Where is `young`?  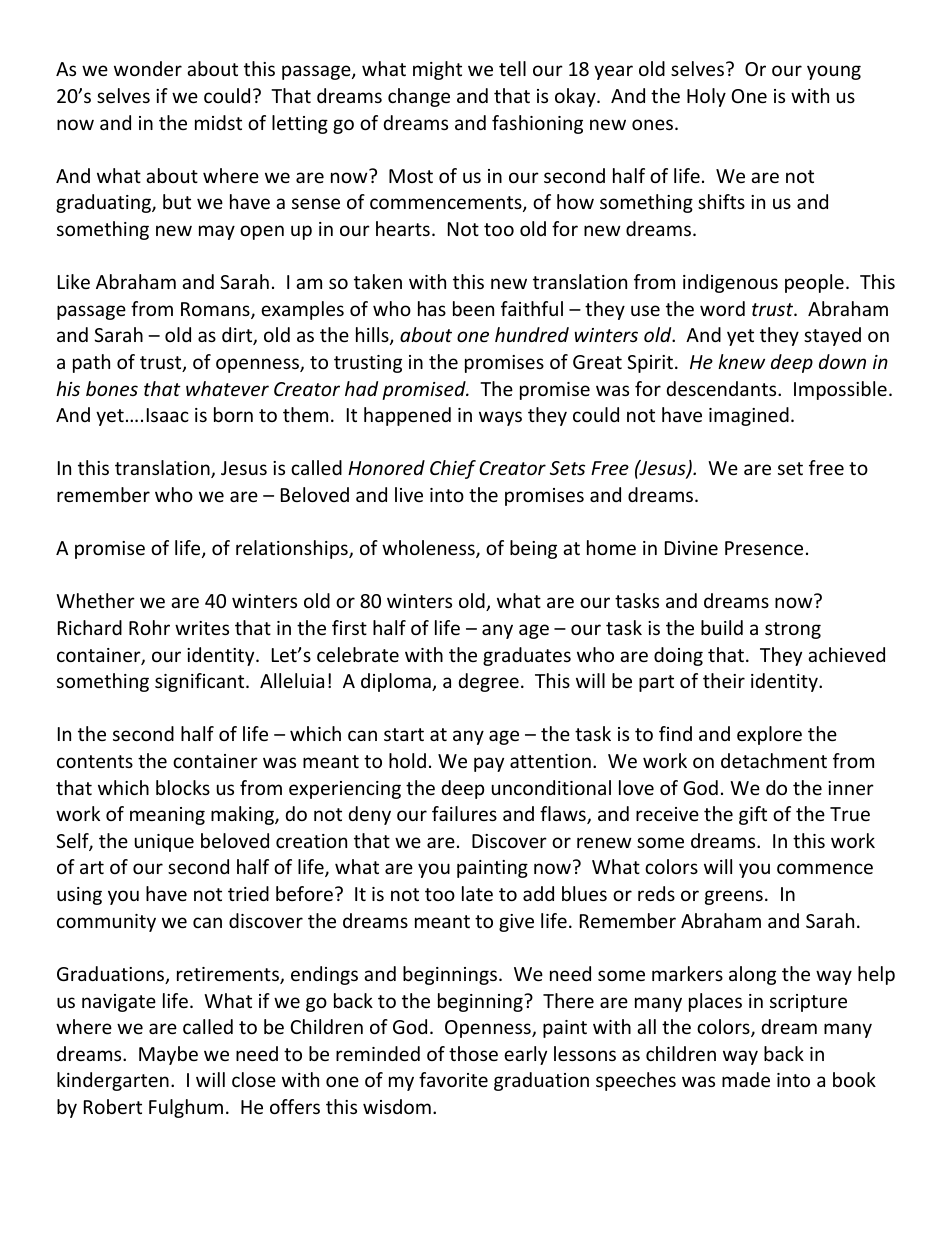
young is located at coordinates (834, 72).
